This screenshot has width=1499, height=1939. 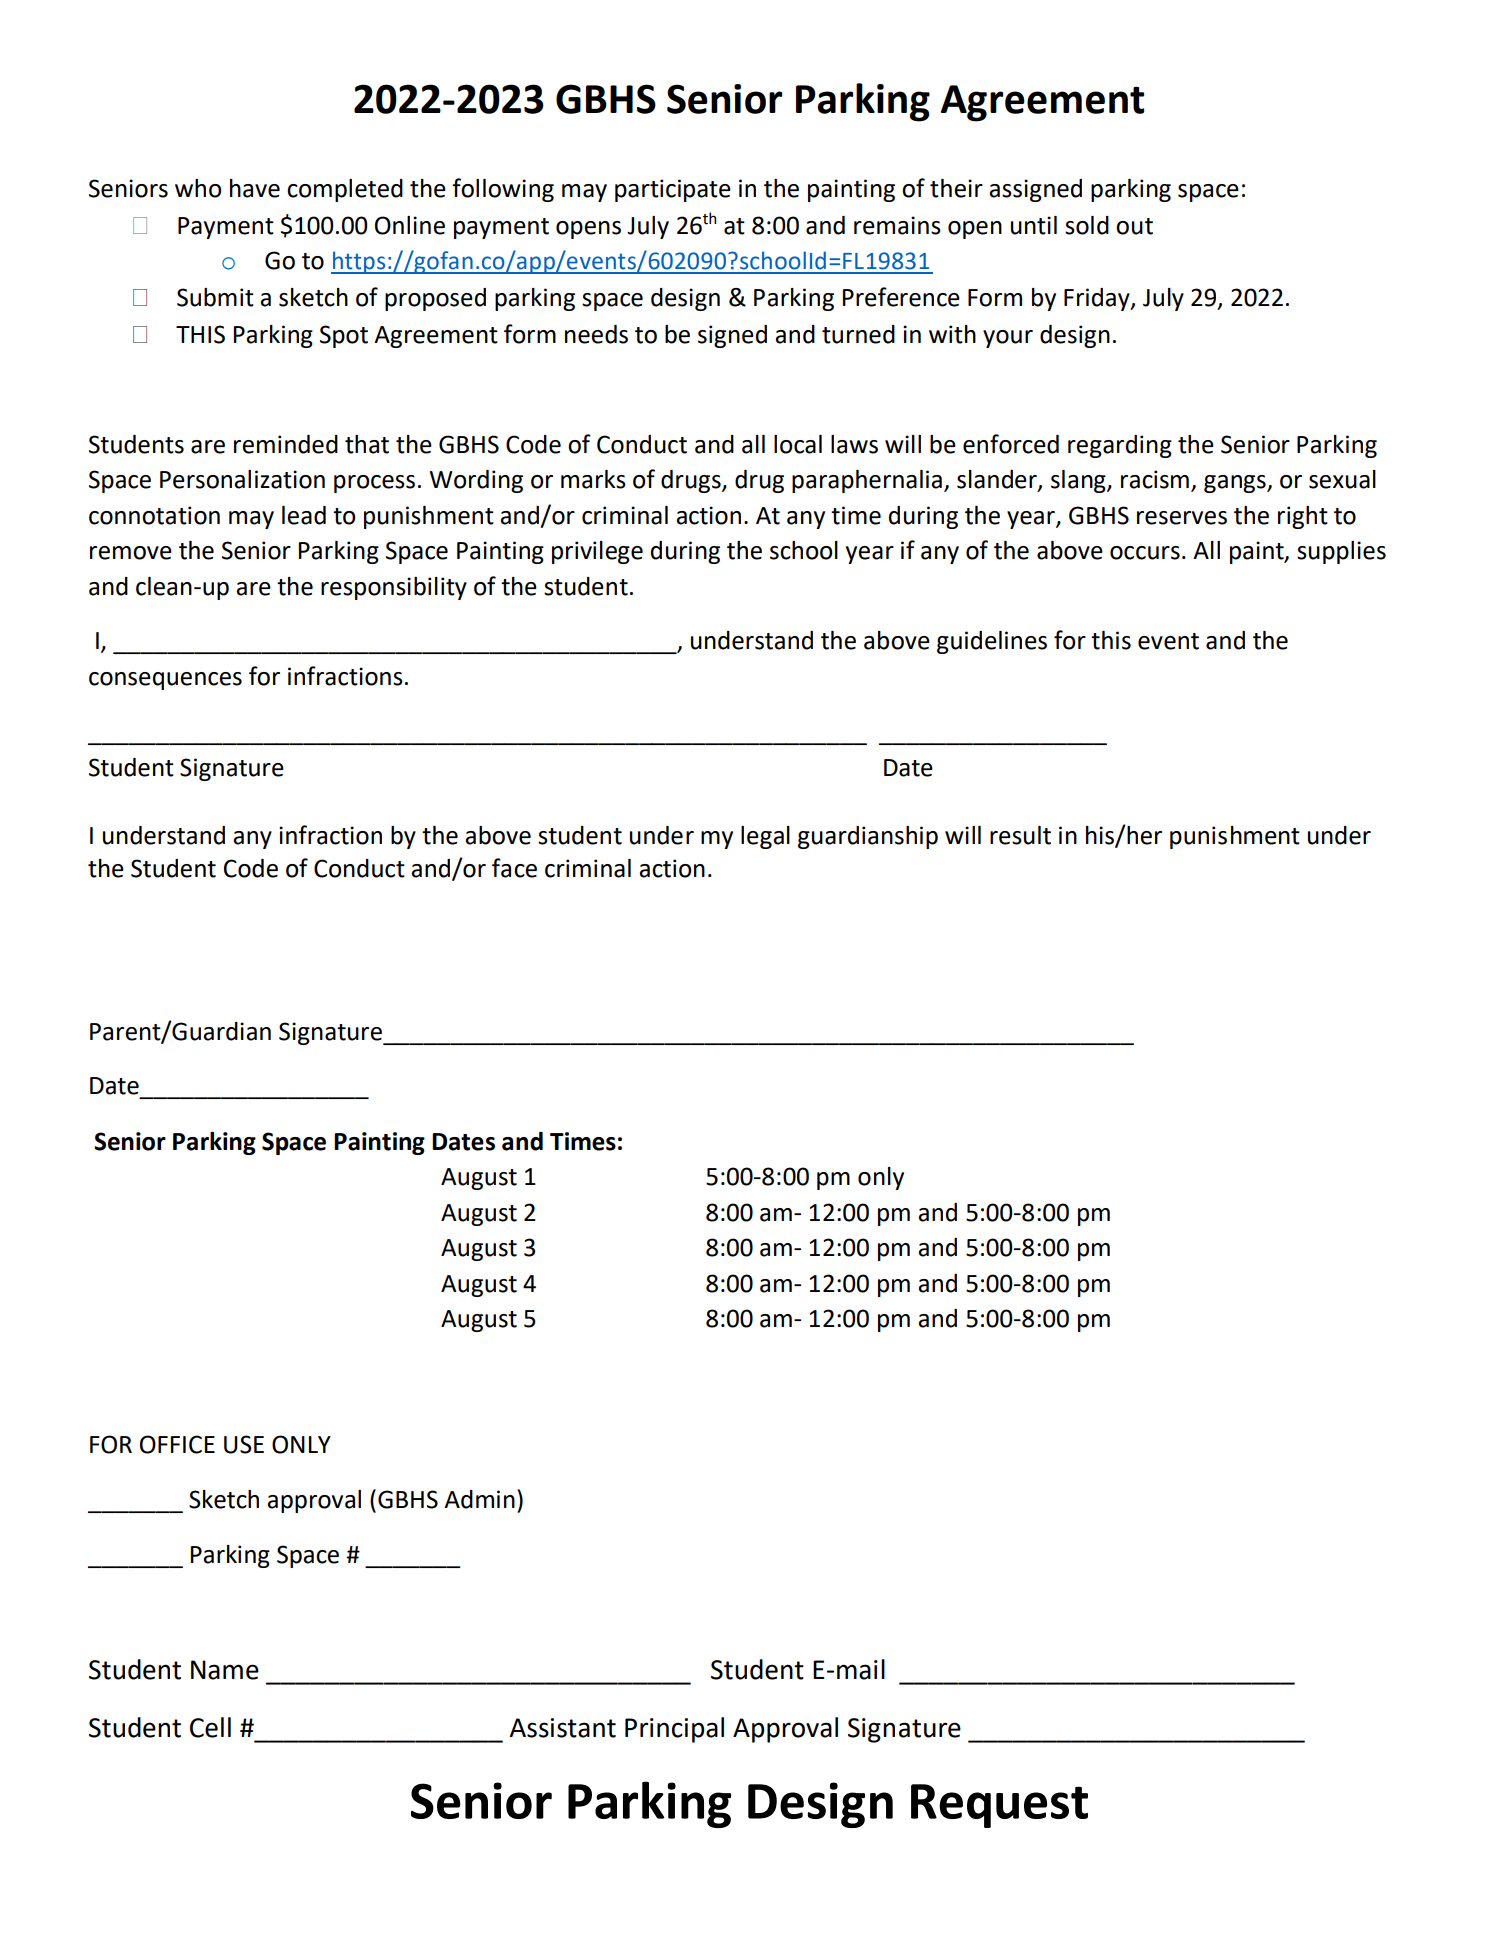 I want to click on have, so click(x=255, y=188).
